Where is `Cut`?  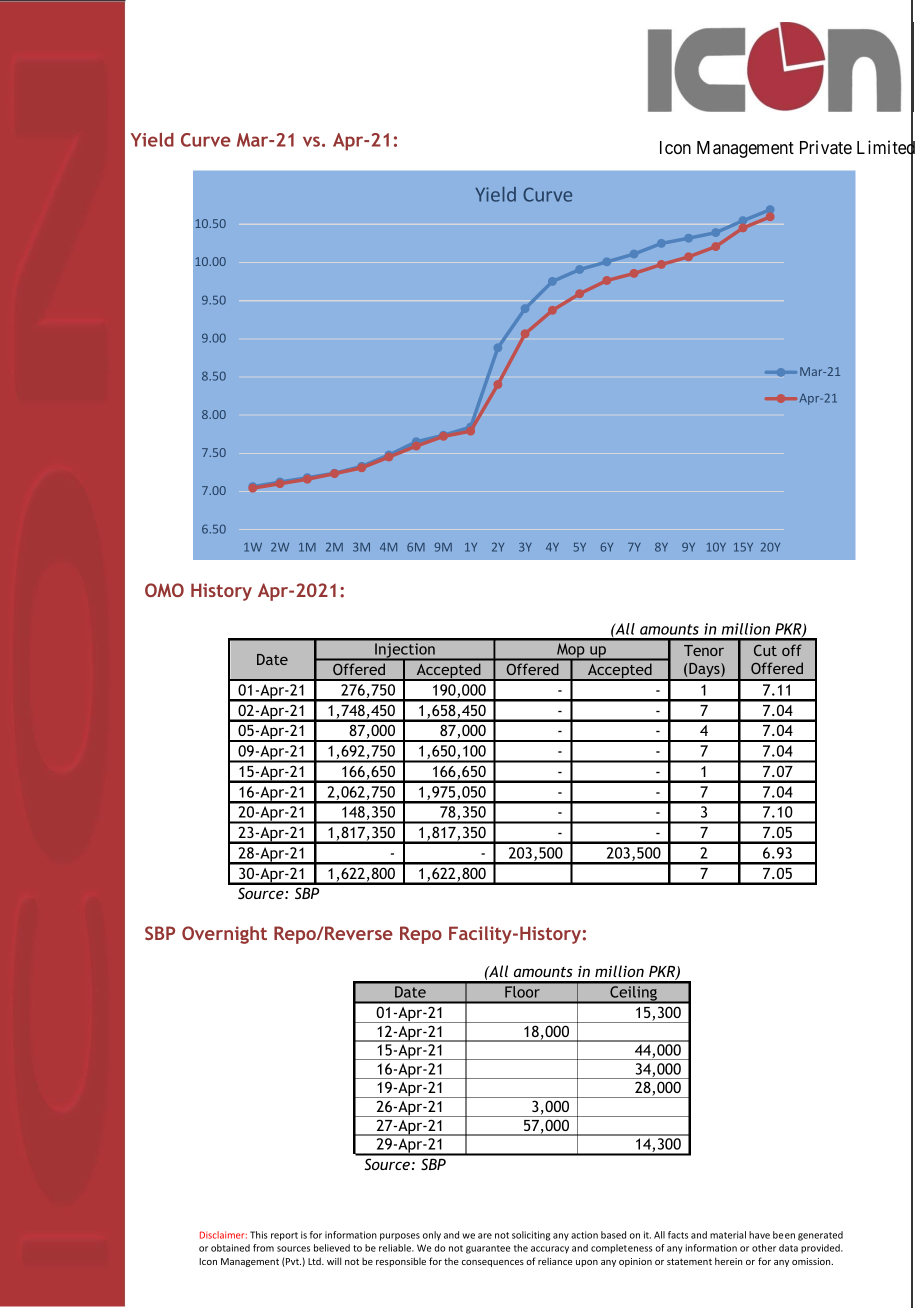 Cut is located at coordinates (765, 650).
